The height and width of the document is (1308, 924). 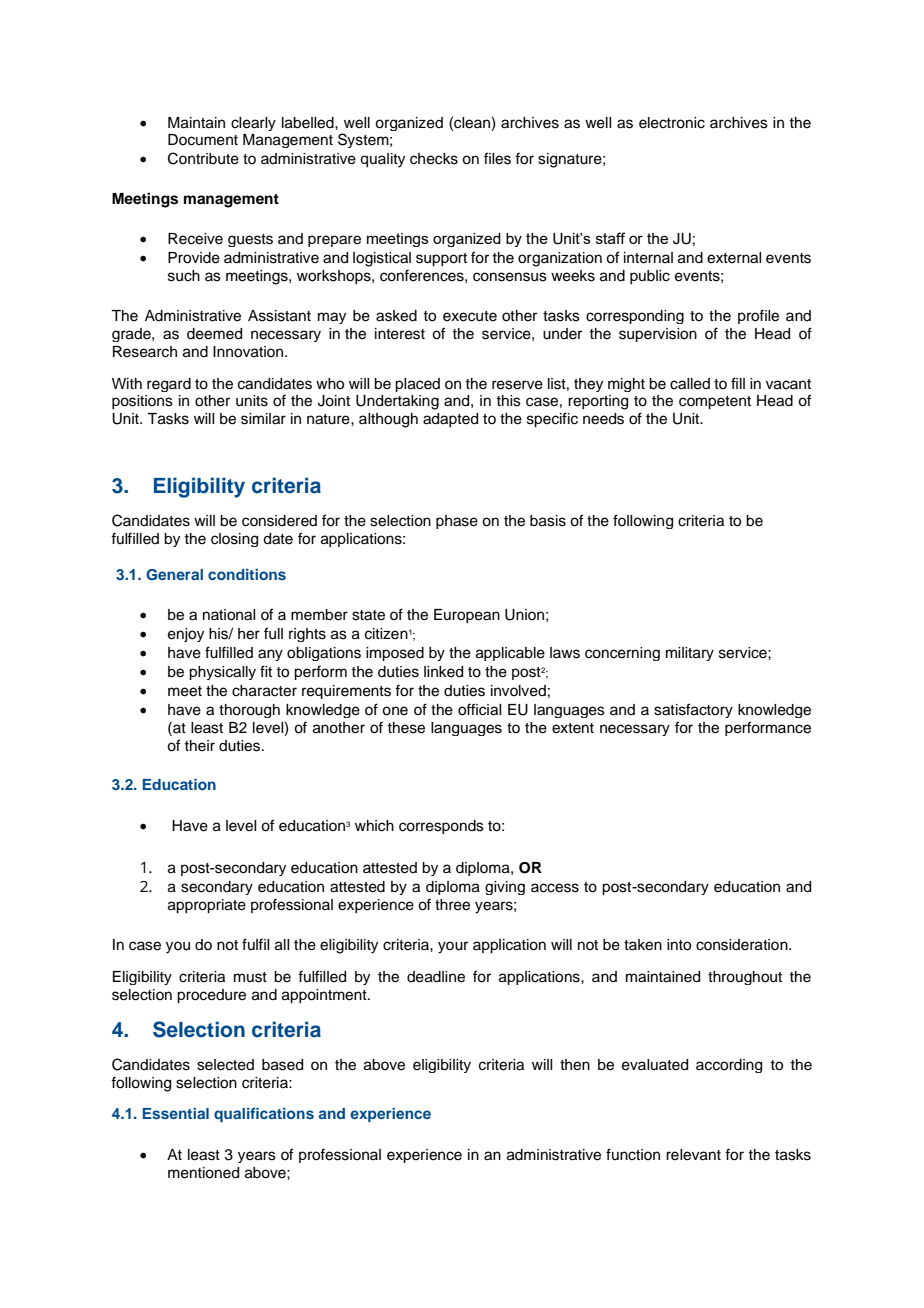 I want to click on military, so click(x=690, y=654).
